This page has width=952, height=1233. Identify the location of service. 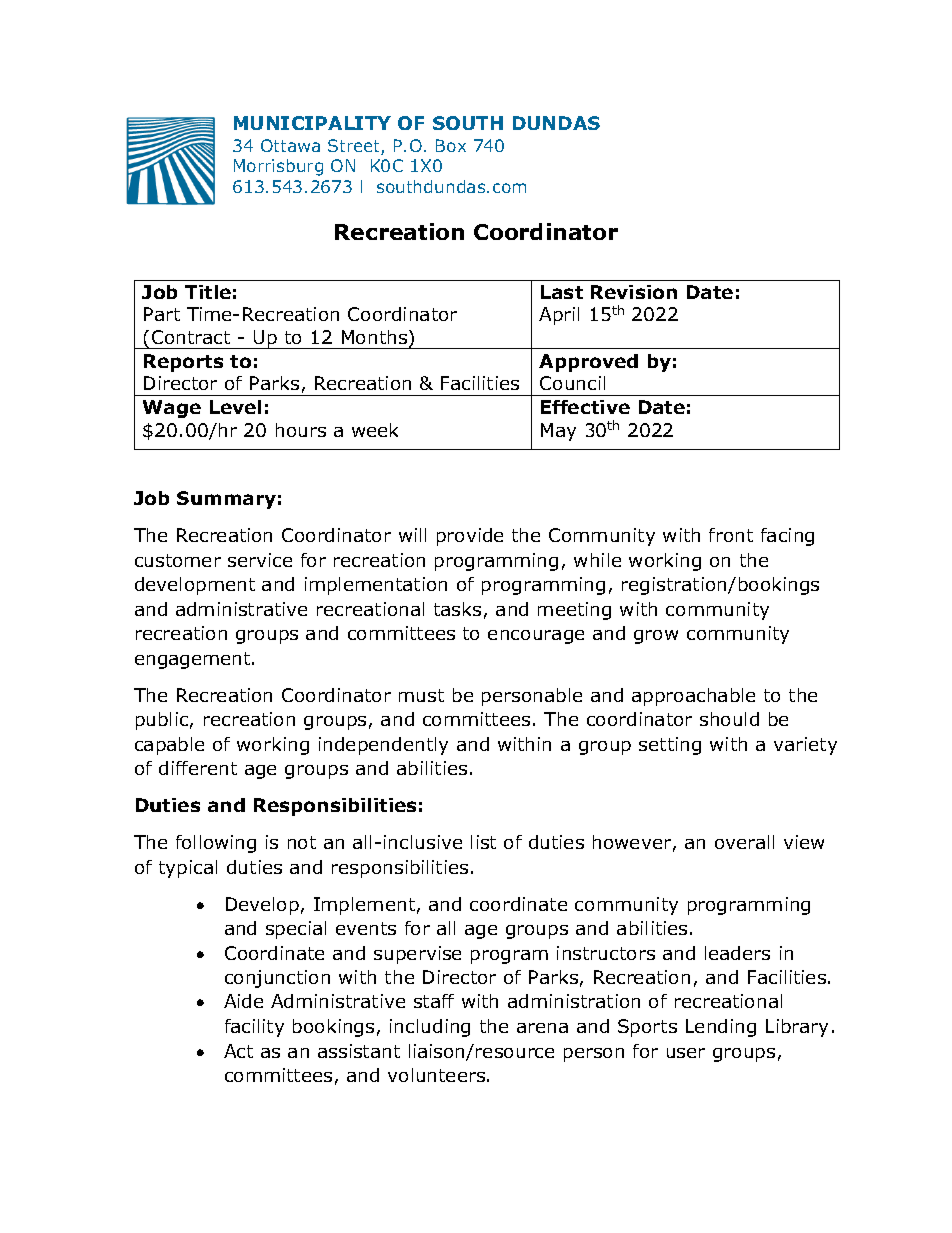
(260, 560).
